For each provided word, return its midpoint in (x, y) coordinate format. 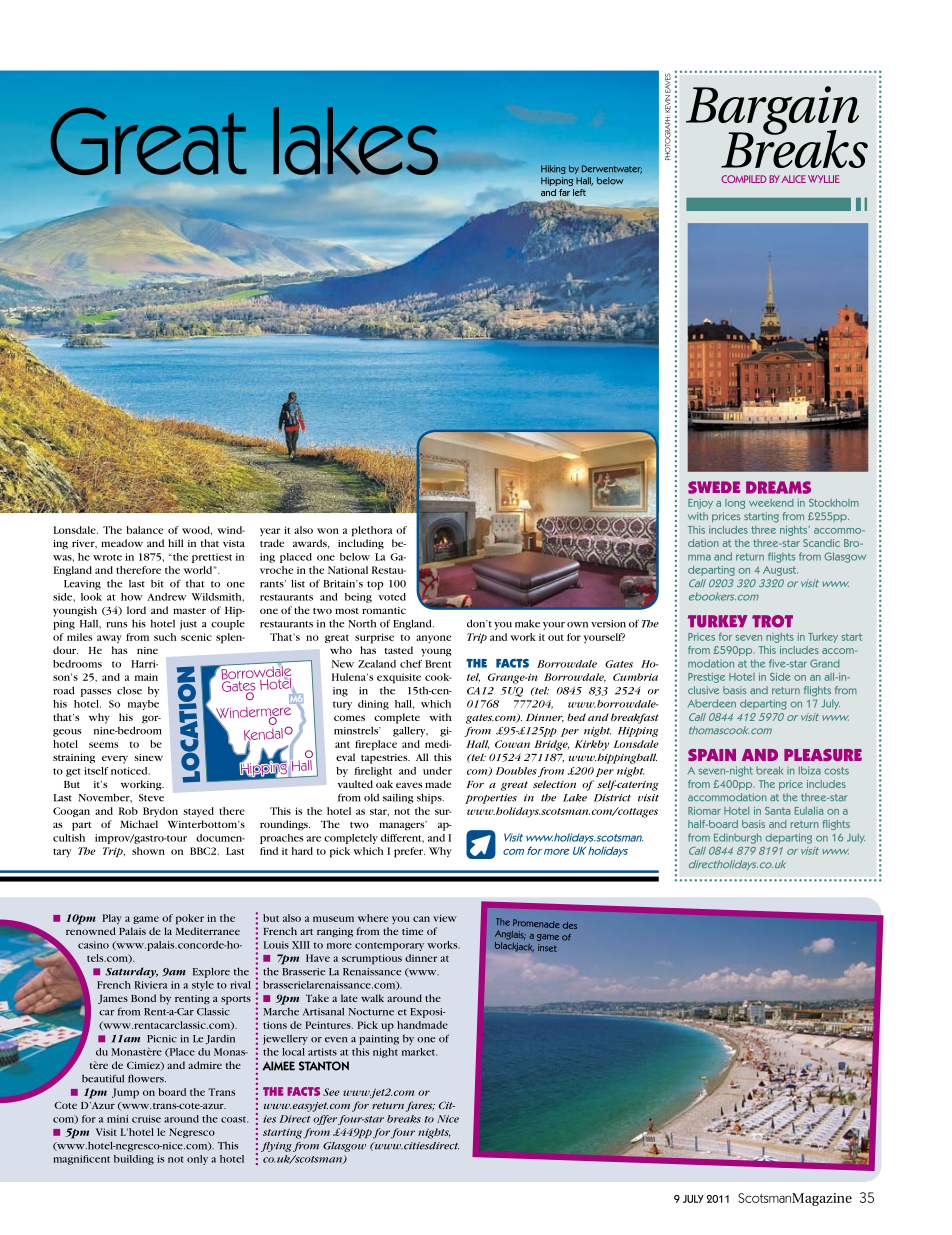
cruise (146, 1119)
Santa (777, 811)
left (579, 192)
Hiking (553, 169)
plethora (372, 531)
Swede (714, 487)
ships (430, 798)
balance (144, 530)
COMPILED (743, 179)
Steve (151, 798)
